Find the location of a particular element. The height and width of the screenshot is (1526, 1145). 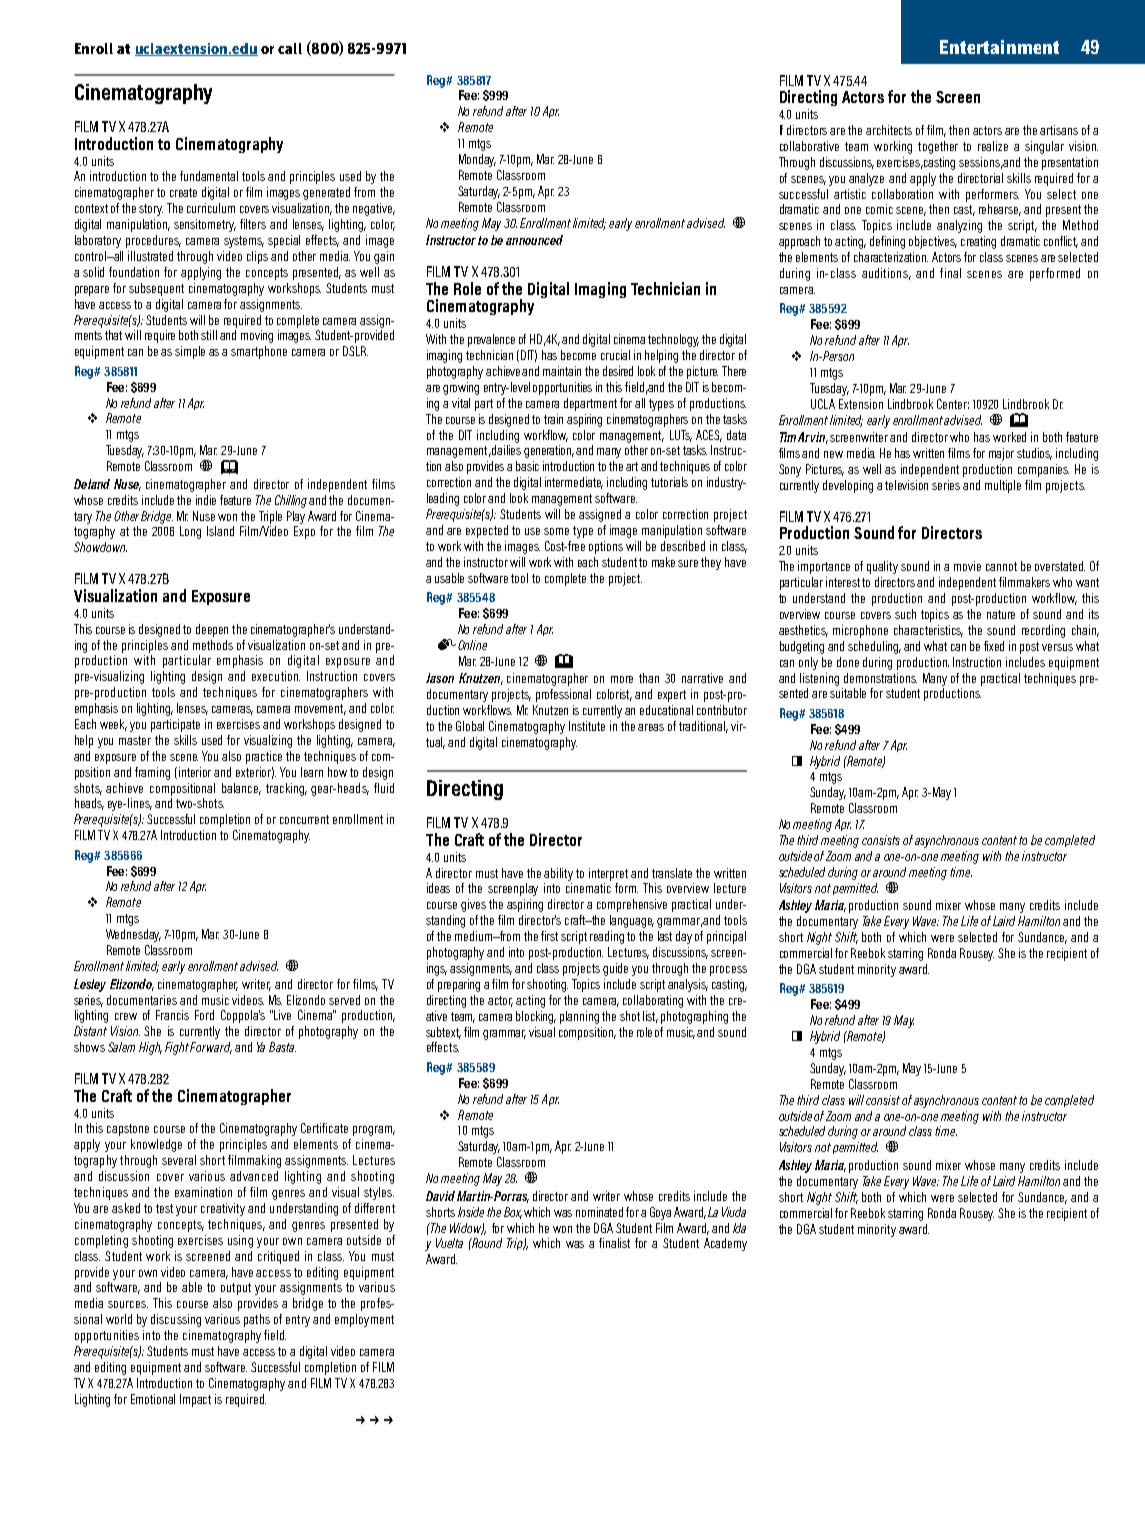

Impact is located at coordinates (195, 1400).
